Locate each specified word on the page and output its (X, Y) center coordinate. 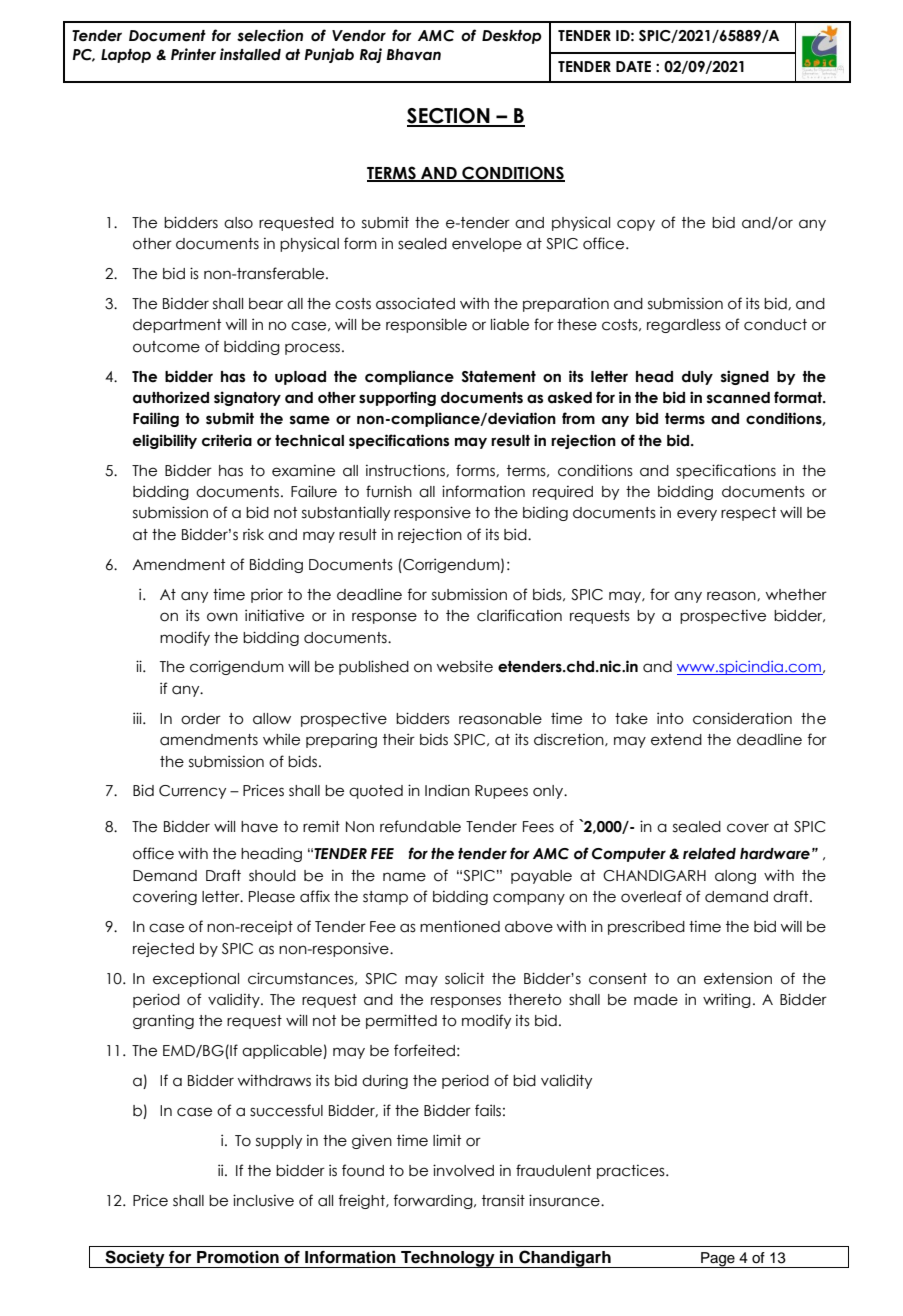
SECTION (449, 117)
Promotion (238, 1257)
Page (718, 1260)
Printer (193, 54)
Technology (448, 1259)
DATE (633, 66)
